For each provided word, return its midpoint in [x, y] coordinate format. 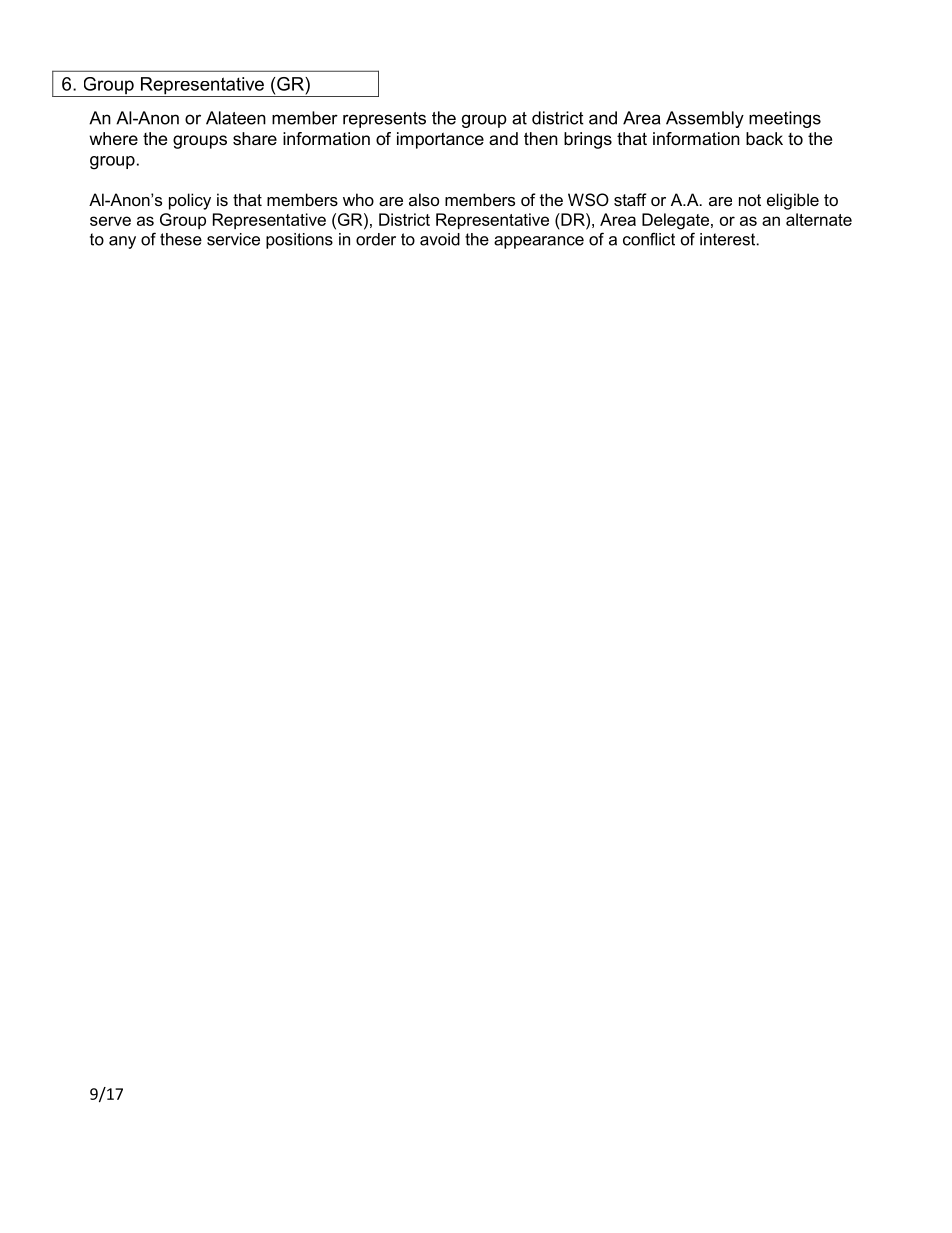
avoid [440, 239]
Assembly [705, 119]
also [424, 199]
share [255, 138]
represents [384, 120]
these [181, 239]
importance [440, 140]
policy [190, 201]
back [764, 138]
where [113, 138]
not [750, 200]
